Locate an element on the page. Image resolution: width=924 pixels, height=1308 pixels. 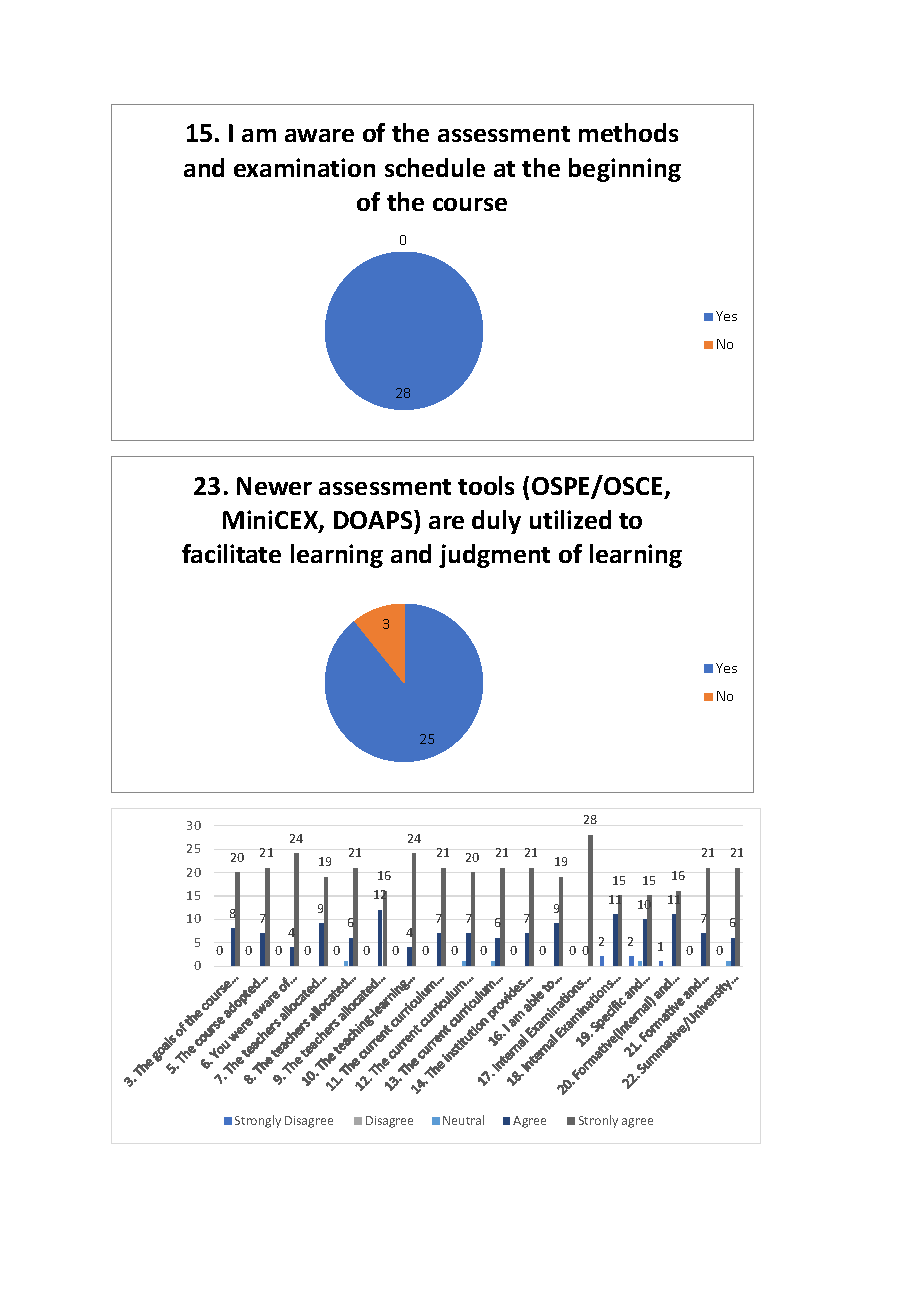
methods is located at coordinates (628, 132).
